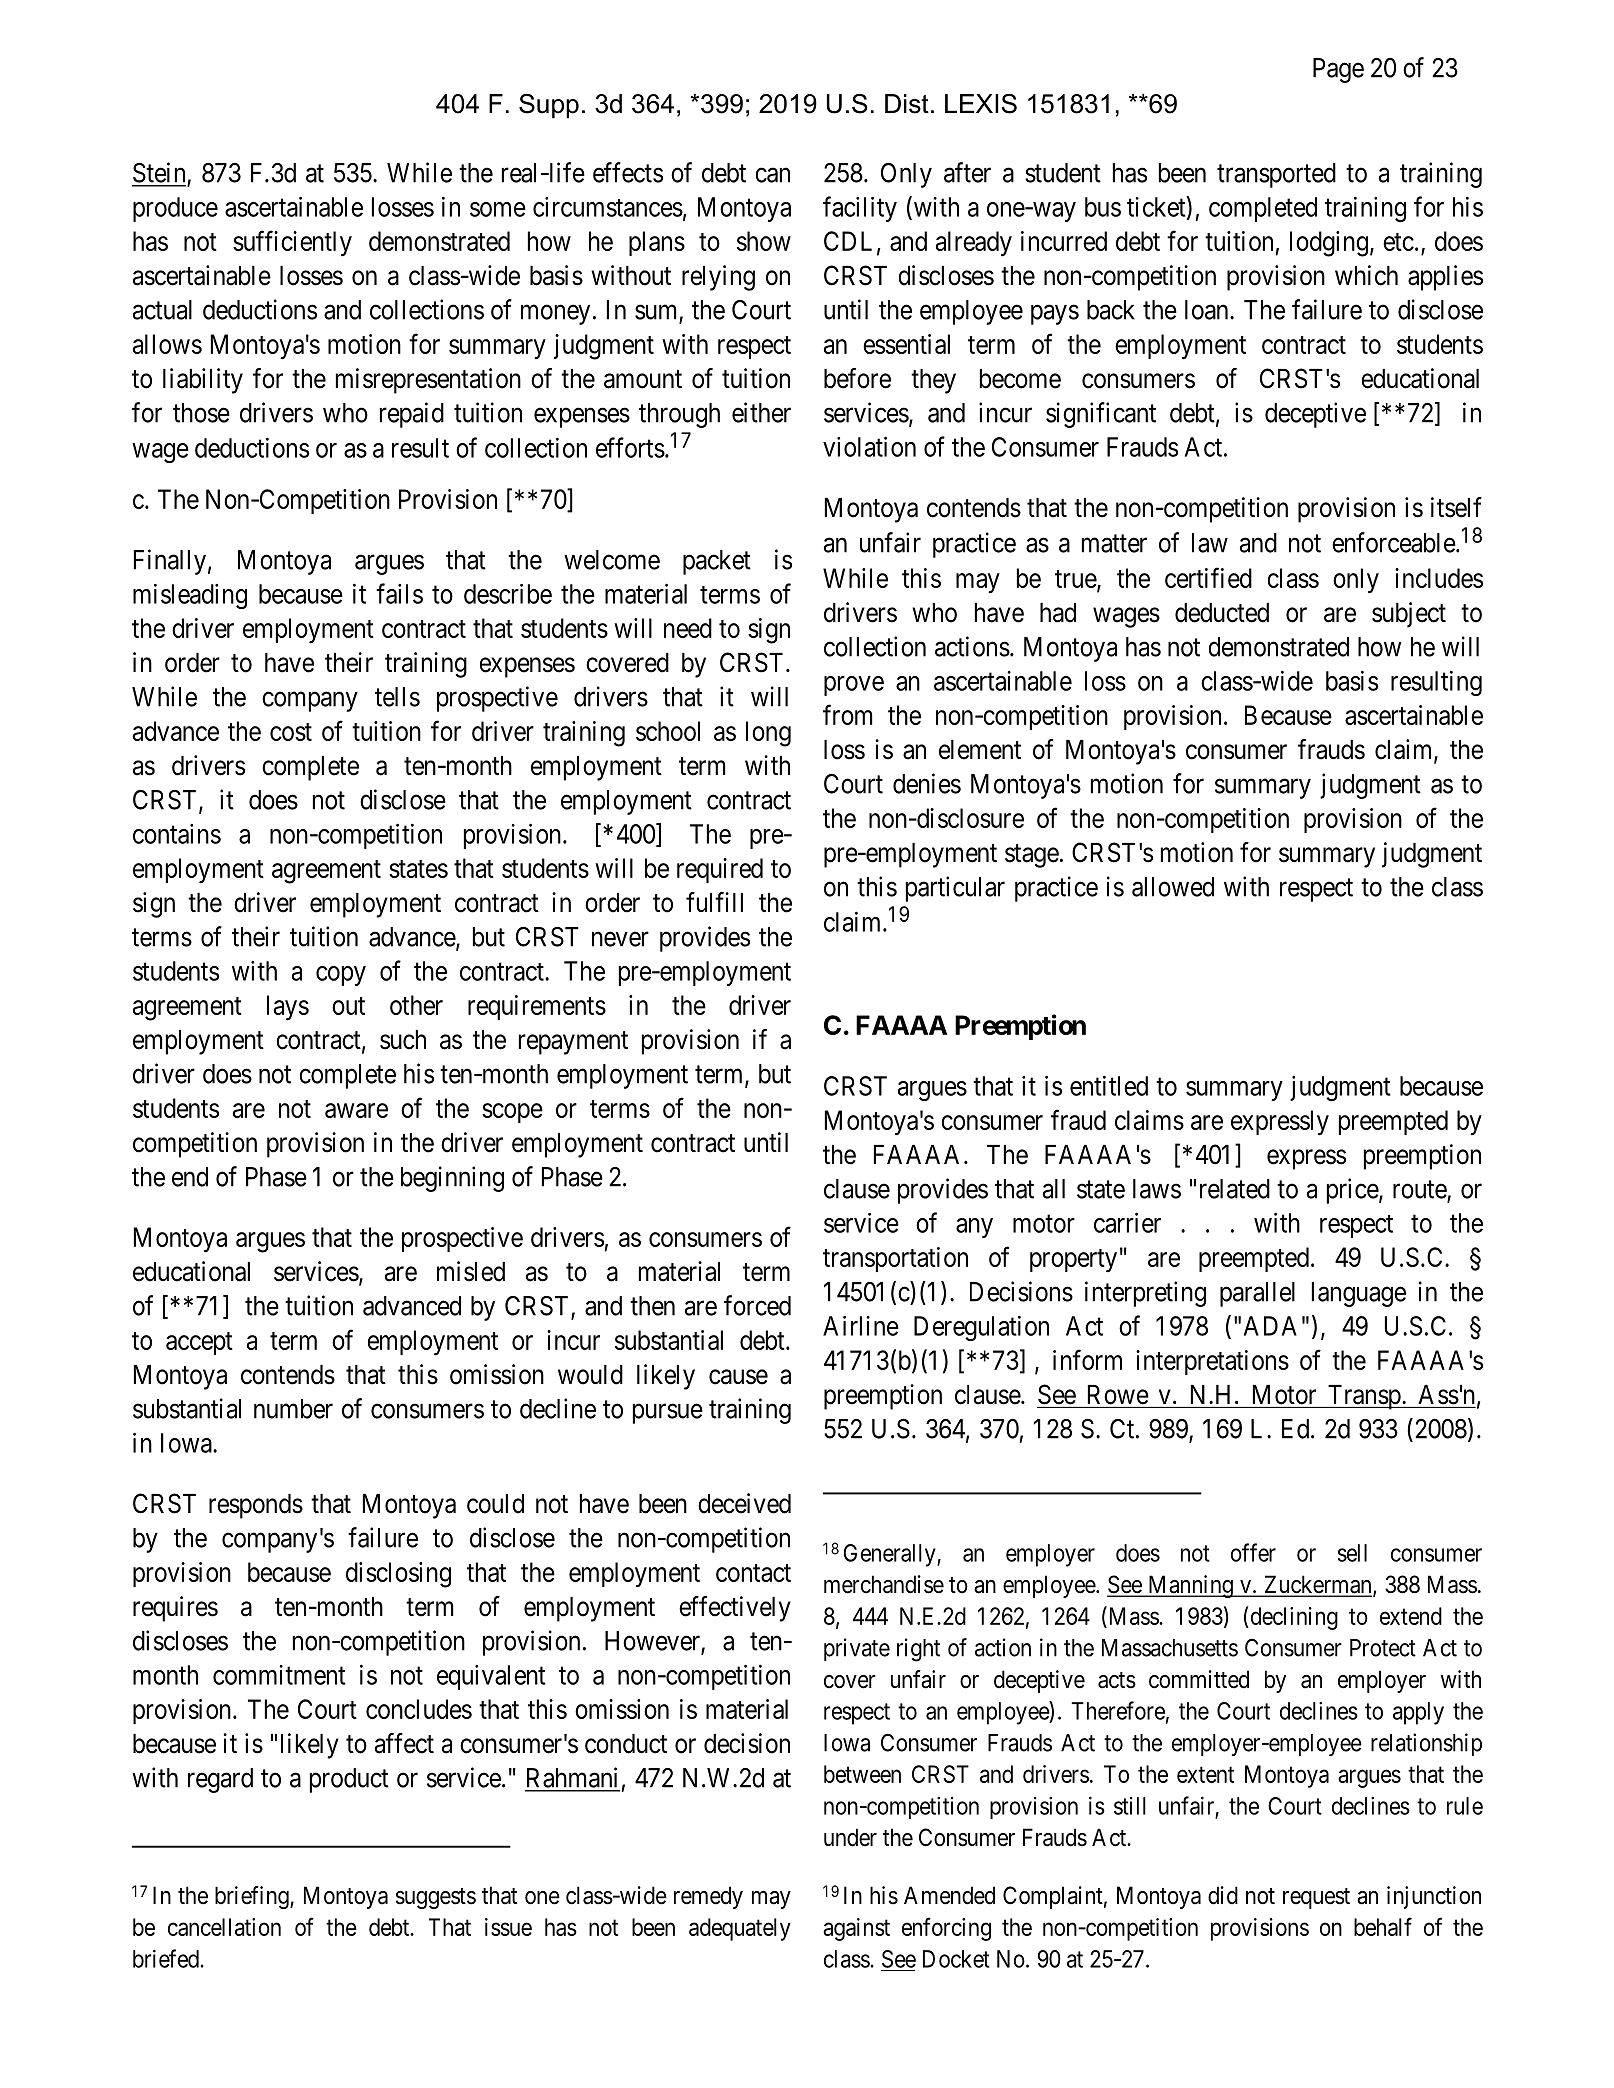  What do you see at coordinates (1173, 887) in the image?
I see `allowed` at bounding box center [1173, 887].
